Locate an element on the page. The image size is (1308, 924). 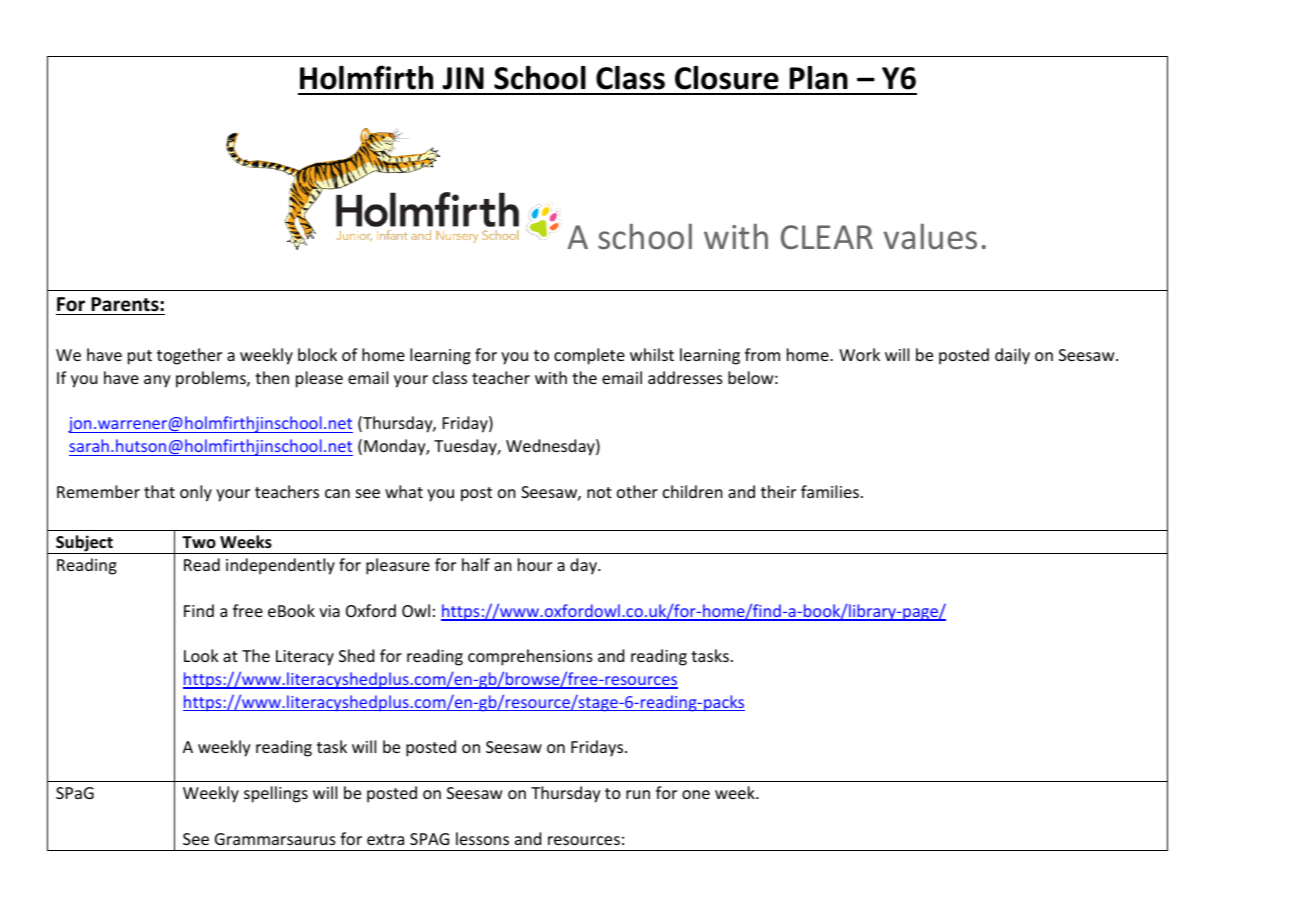
Work is located at coordinates (859, 354).
